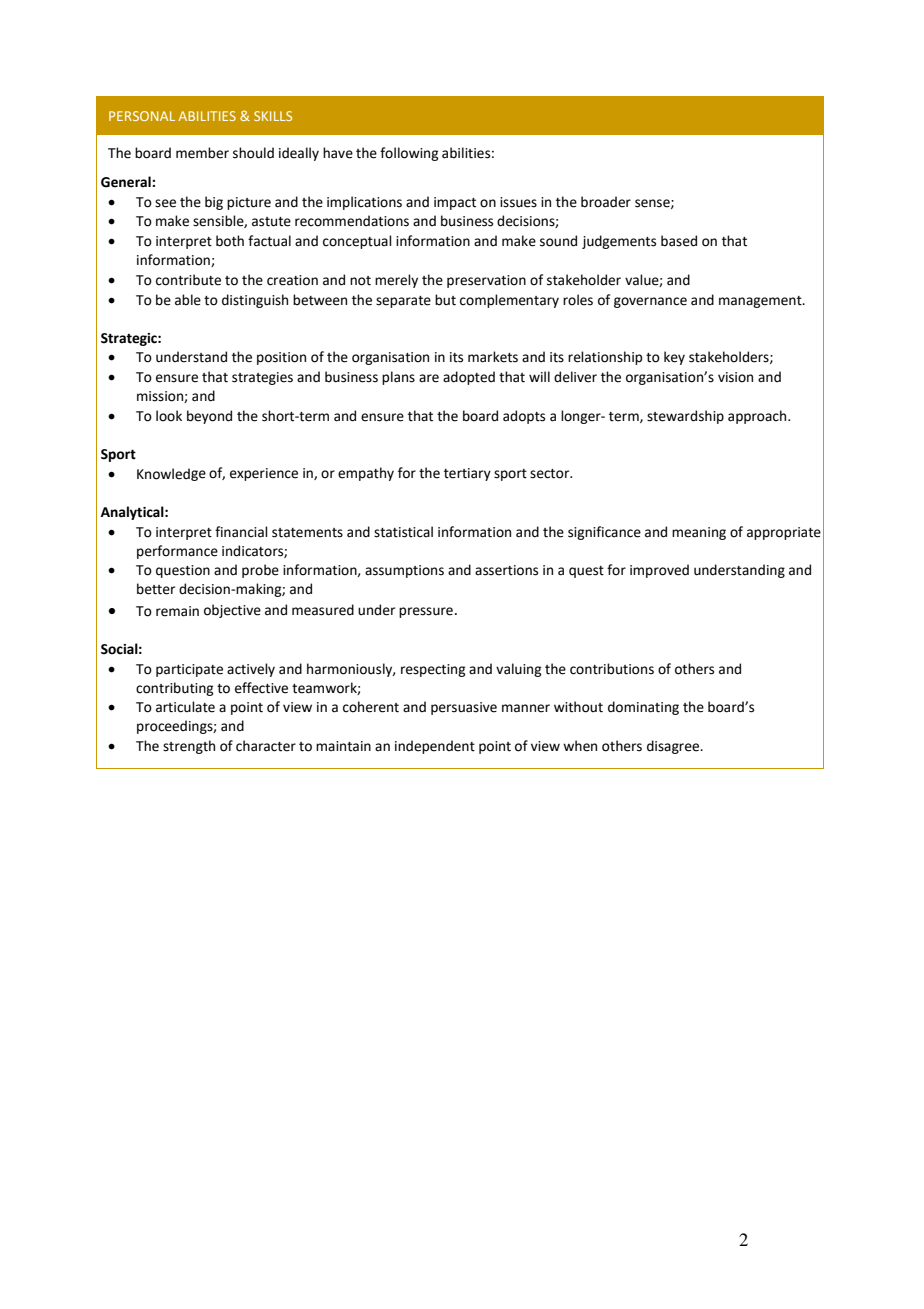 Image resolution: width=924 pixels, height=1309 pixels. Describe the element at coordinates (464, 708) in the screenshot. I see `persuasive` at that location.
